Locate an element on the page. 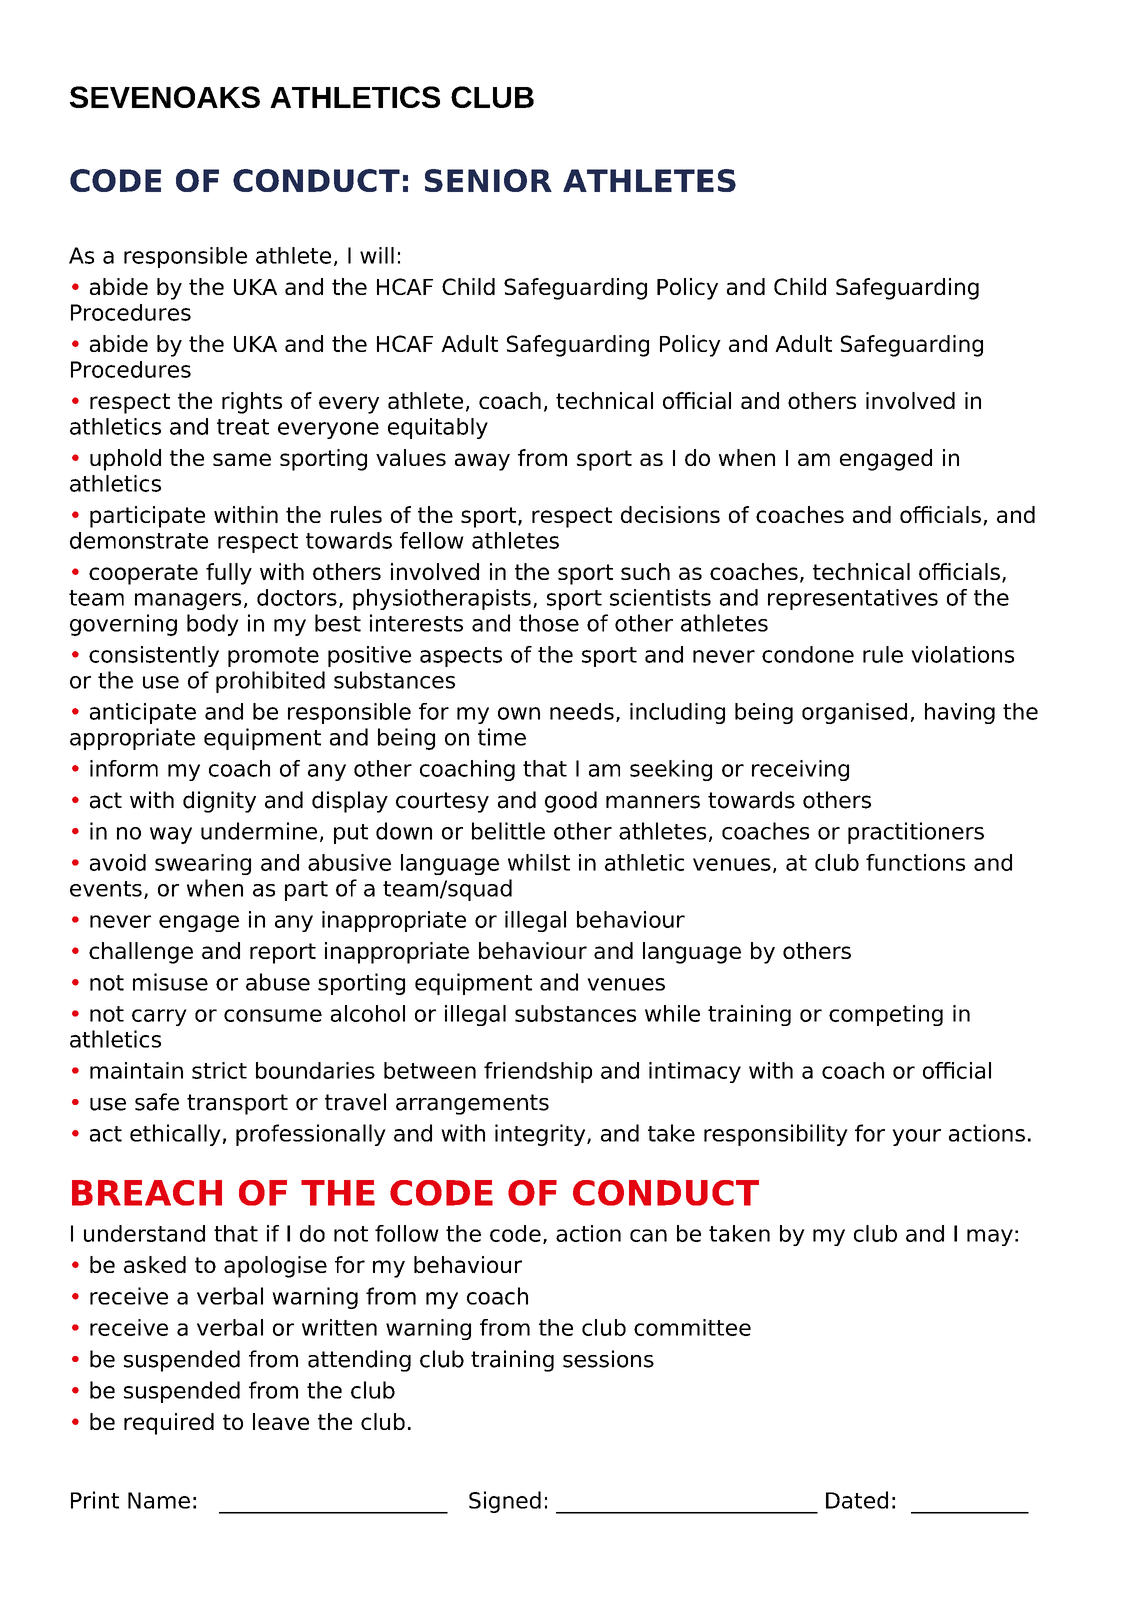  Signed is located at coordinates (505, 1502).
